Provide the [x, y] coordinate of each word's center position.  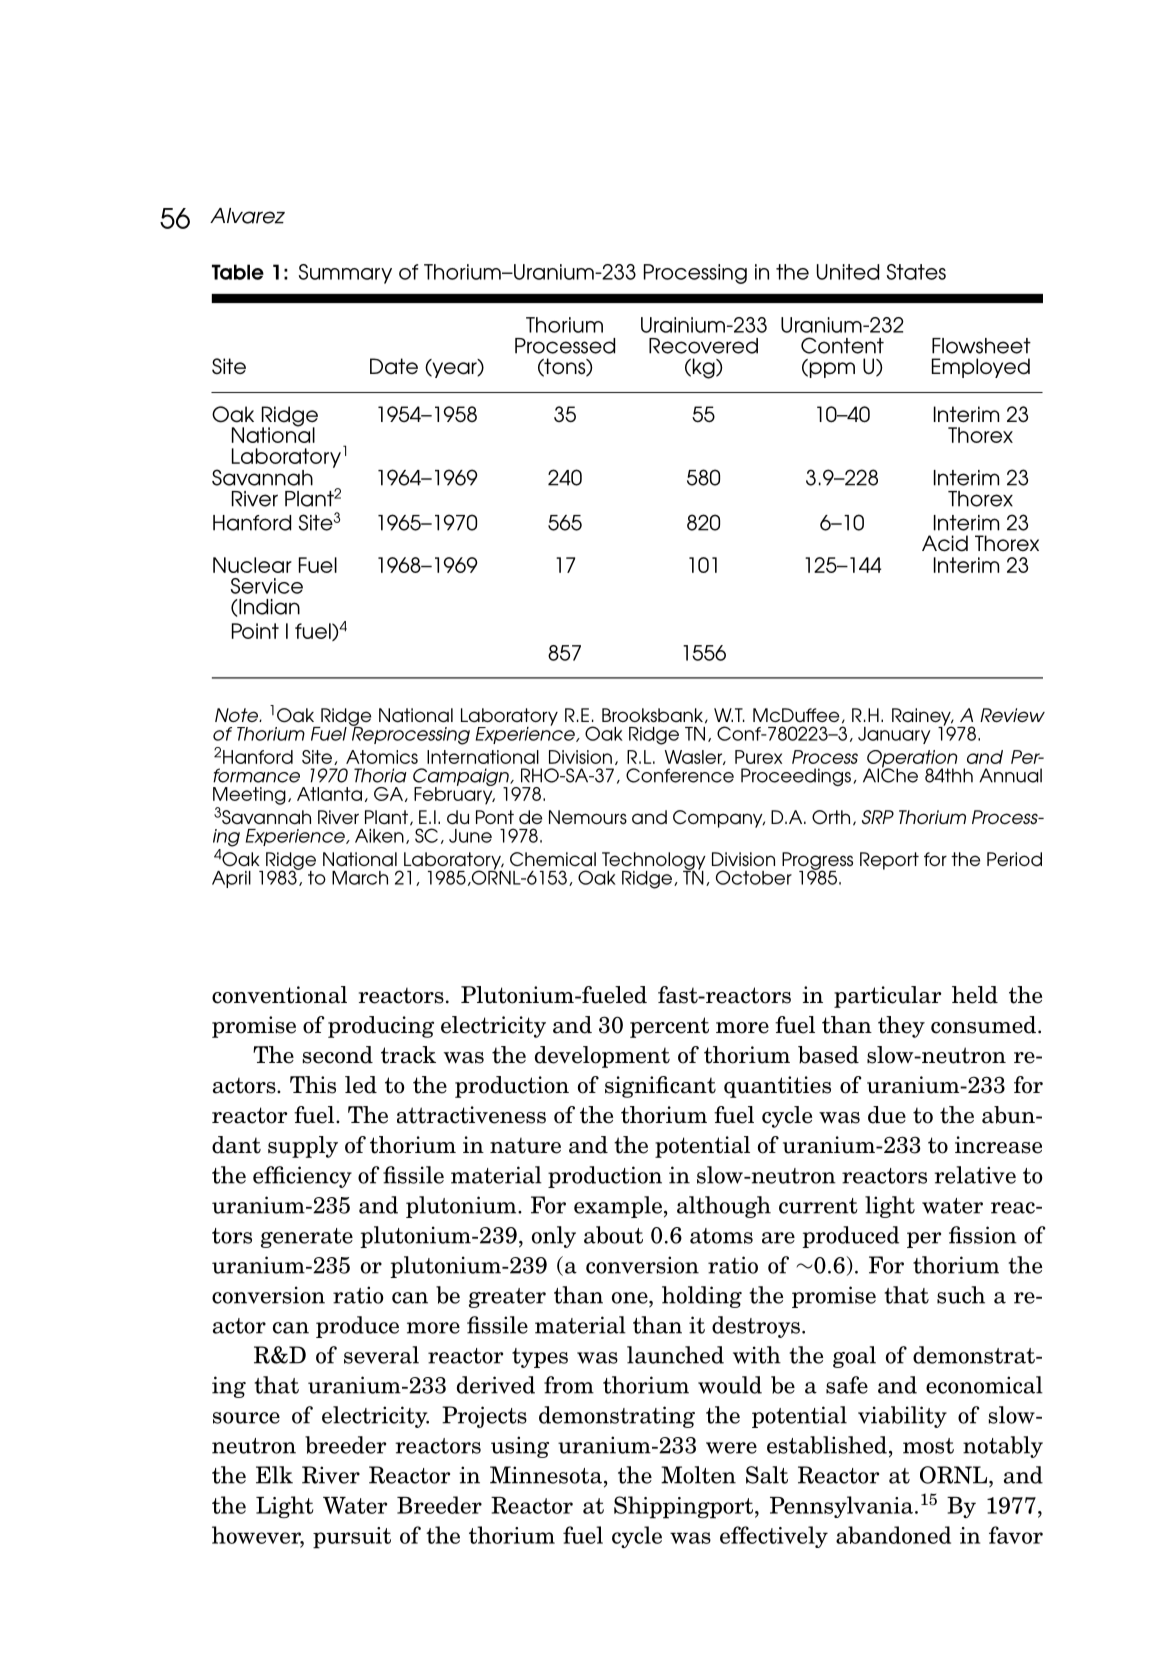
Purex [758, 757]
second [338, 1055]
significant [660, 1087]
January [894, 735]
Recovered [703, 346]
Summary [345, 274]
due [887, 1115]
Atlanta [329, 794]
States [916, 272]
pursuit [352, 1538]
